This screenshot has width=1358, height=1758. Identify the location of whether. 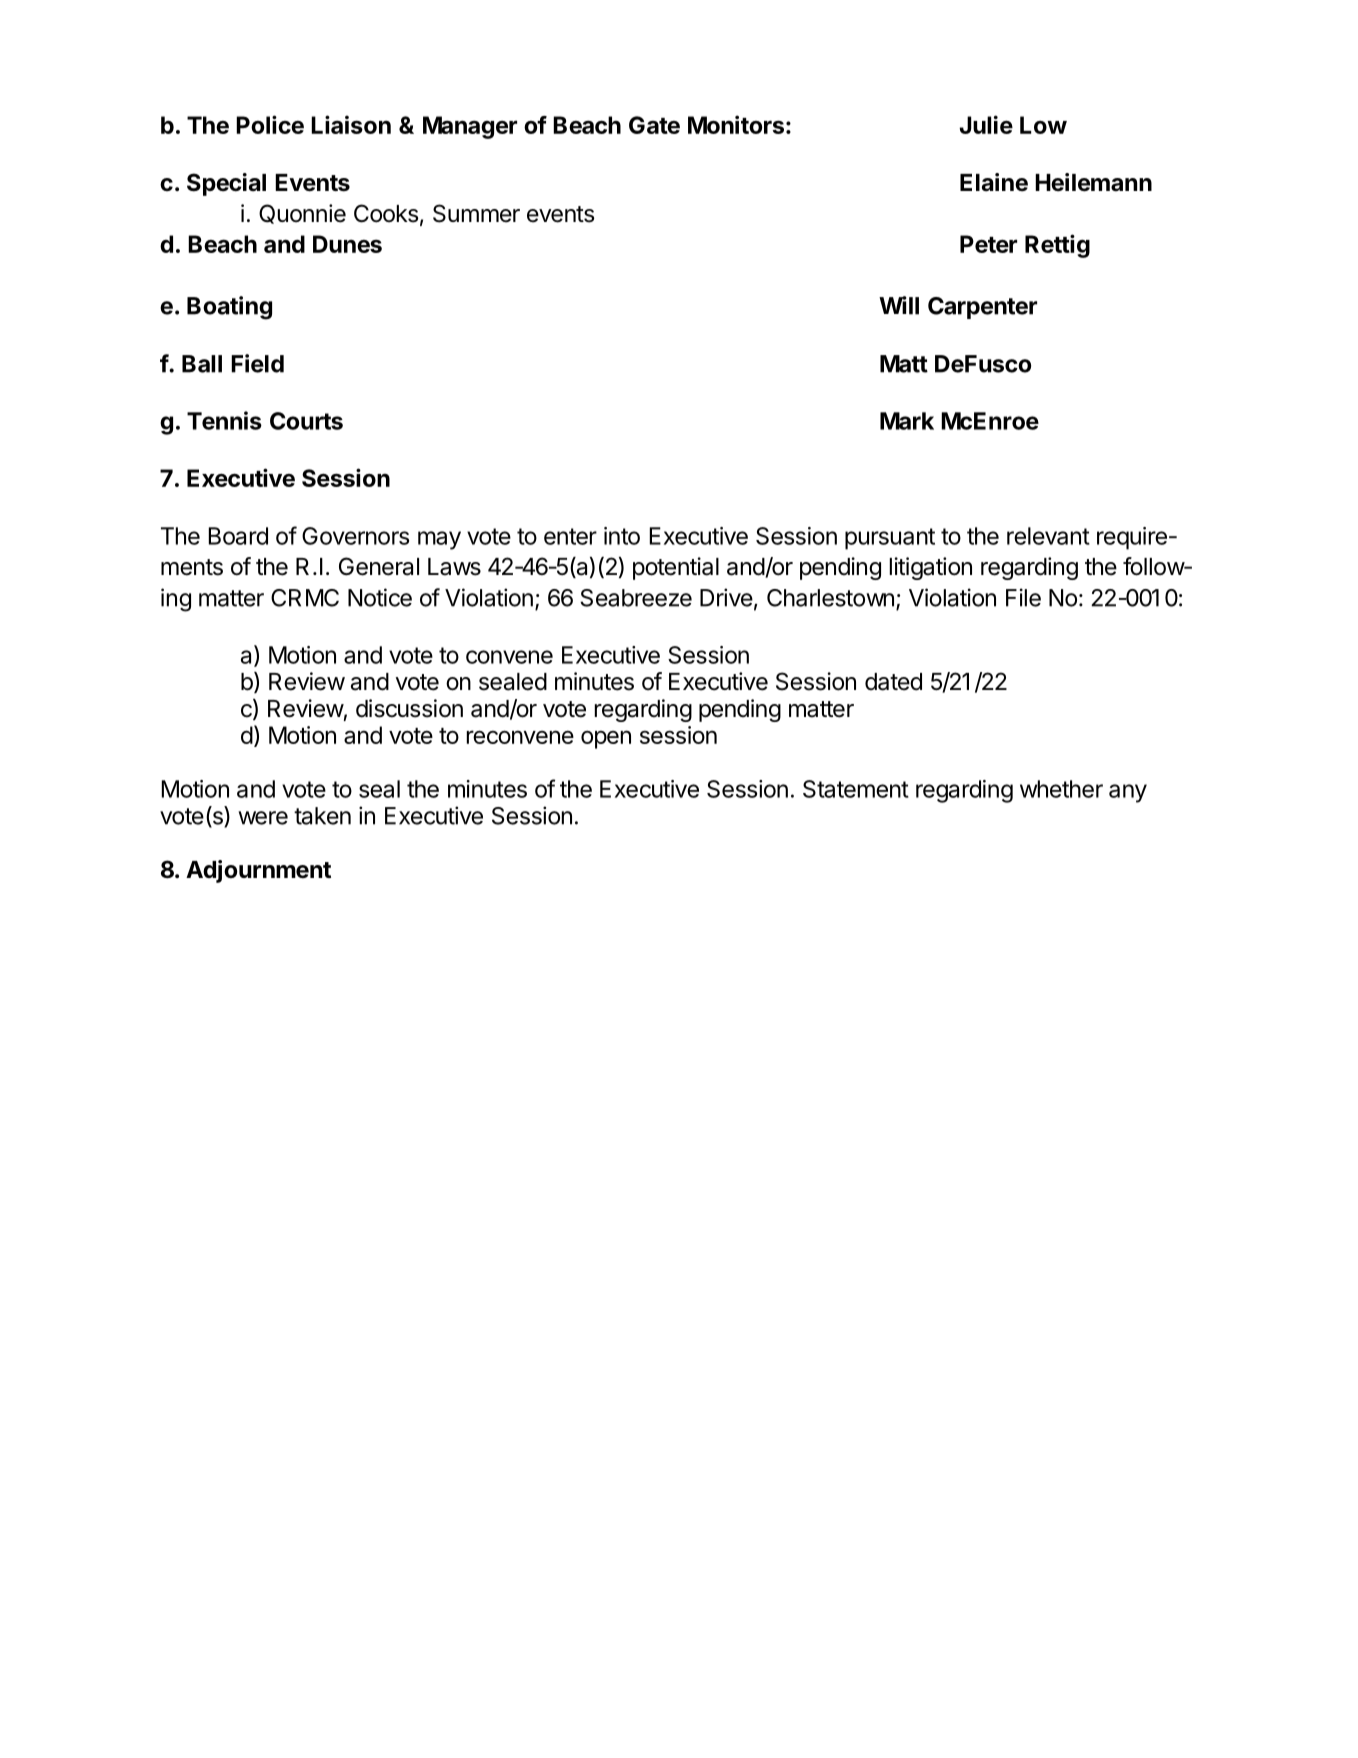
(1061, 789).
